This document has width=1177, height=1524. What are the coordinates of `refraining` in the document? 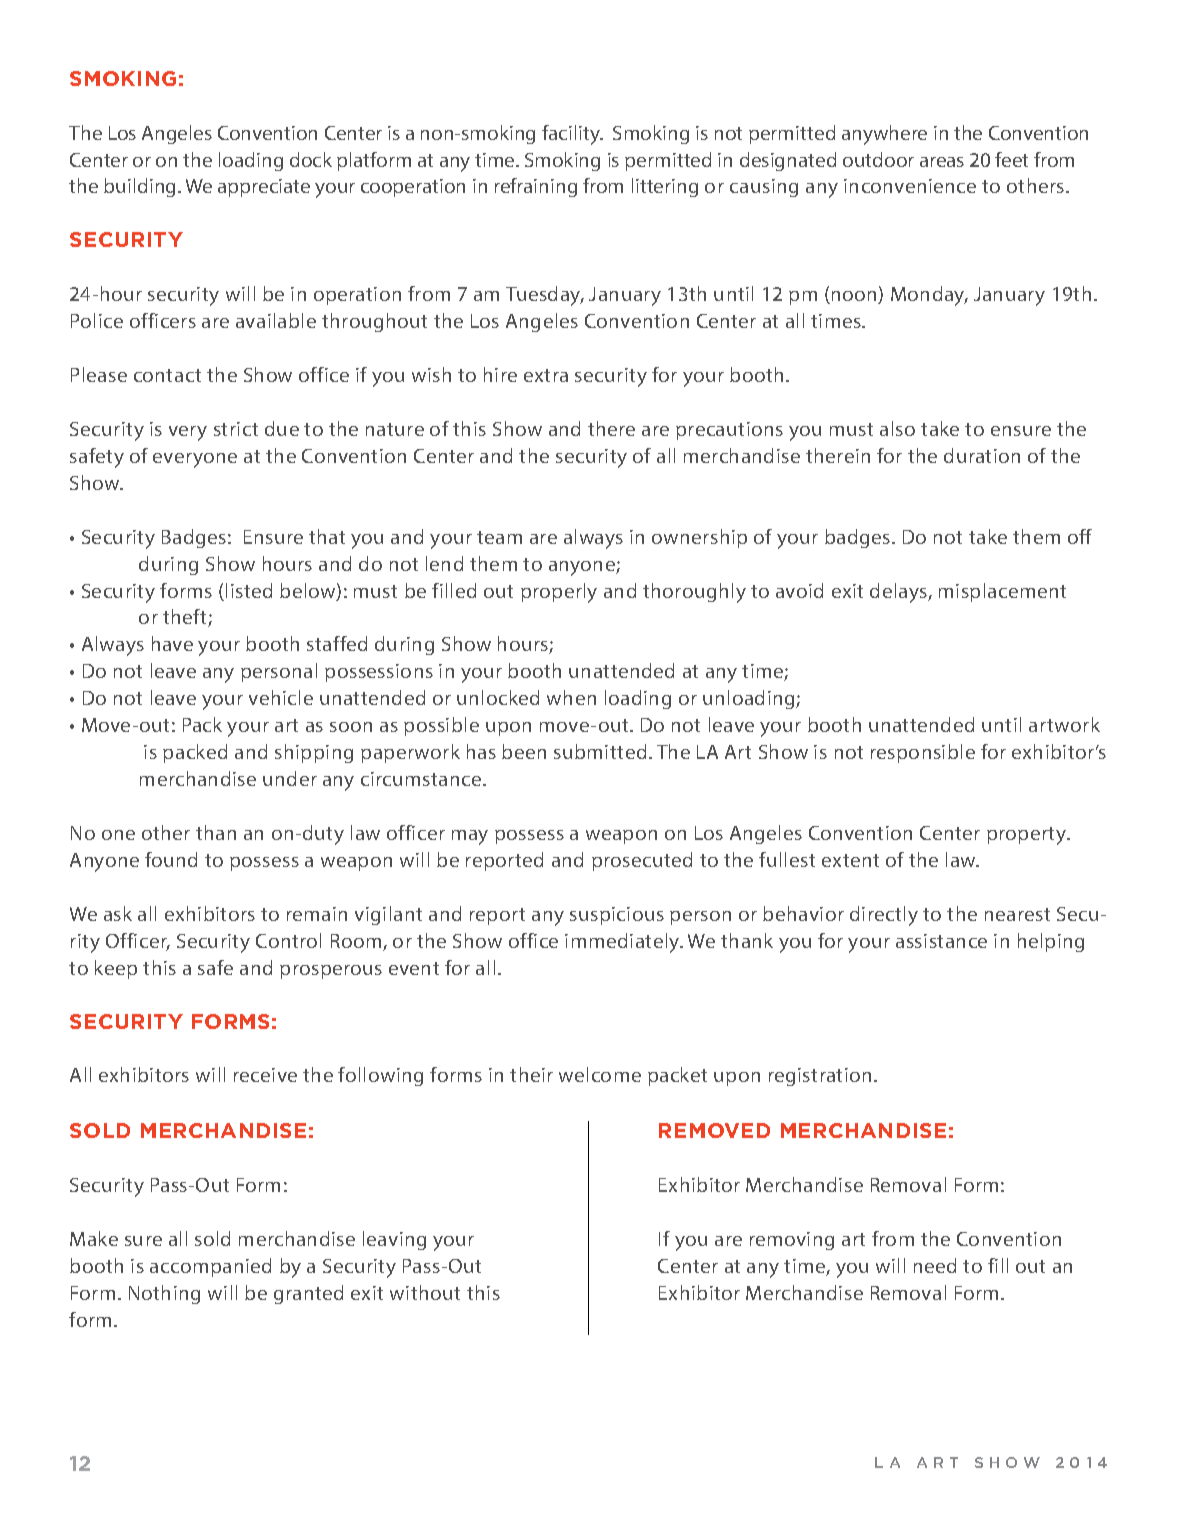 It's located at (536, 187).
